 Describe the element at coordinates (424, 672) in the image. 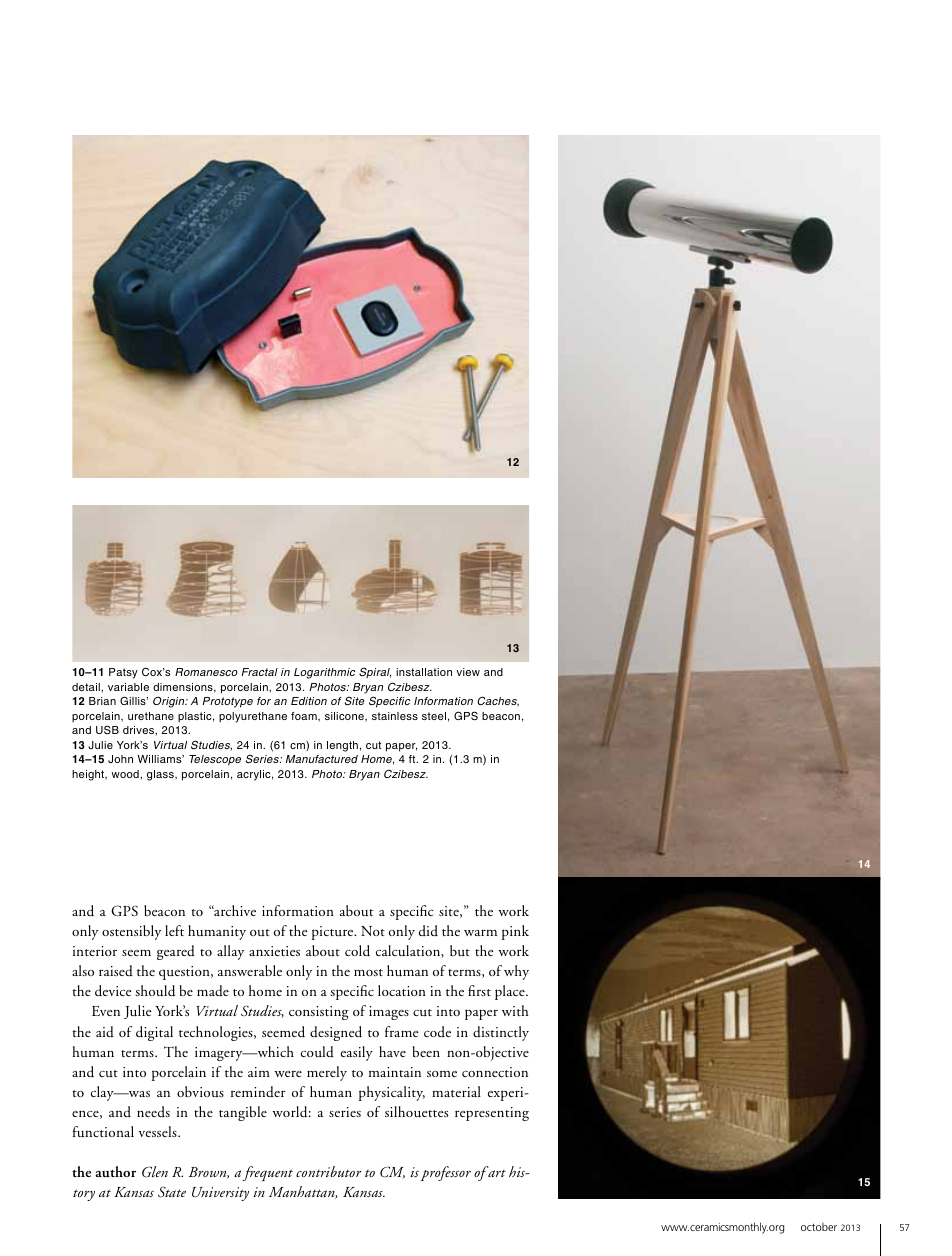

I see `installation` at that location.
